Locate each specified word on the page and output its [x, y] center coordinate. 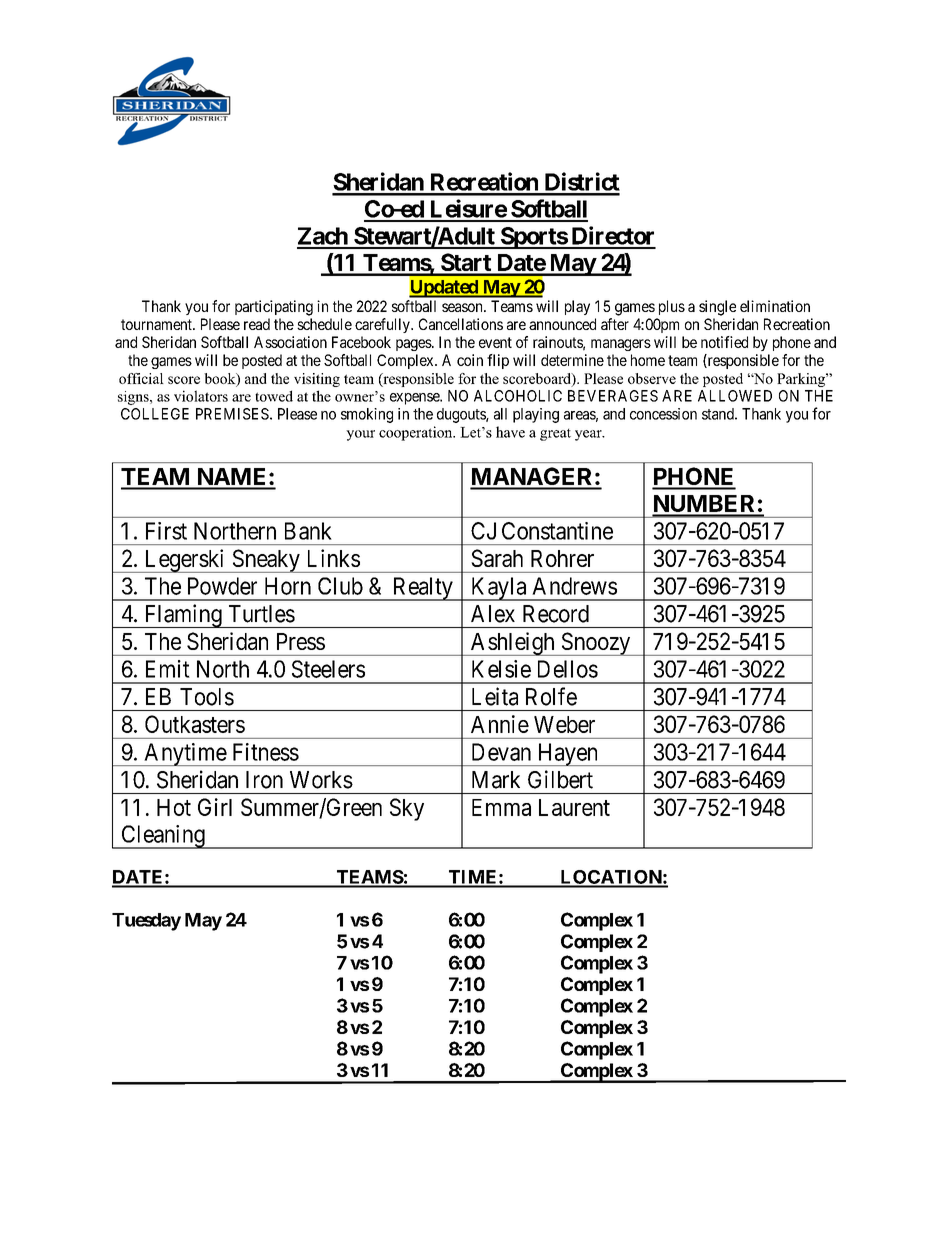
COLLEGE [155, 414]
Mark [496, 780]
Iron [264, 780]
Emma [501, 807]
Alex [493, 614]
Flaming [183, 616]
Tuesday [146, 922]
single [717, 308]
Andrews [574, 586]
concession [663, 414]
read [257, 324]
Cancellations [461, 324]
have [510, 432]
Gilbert [560, 779]
